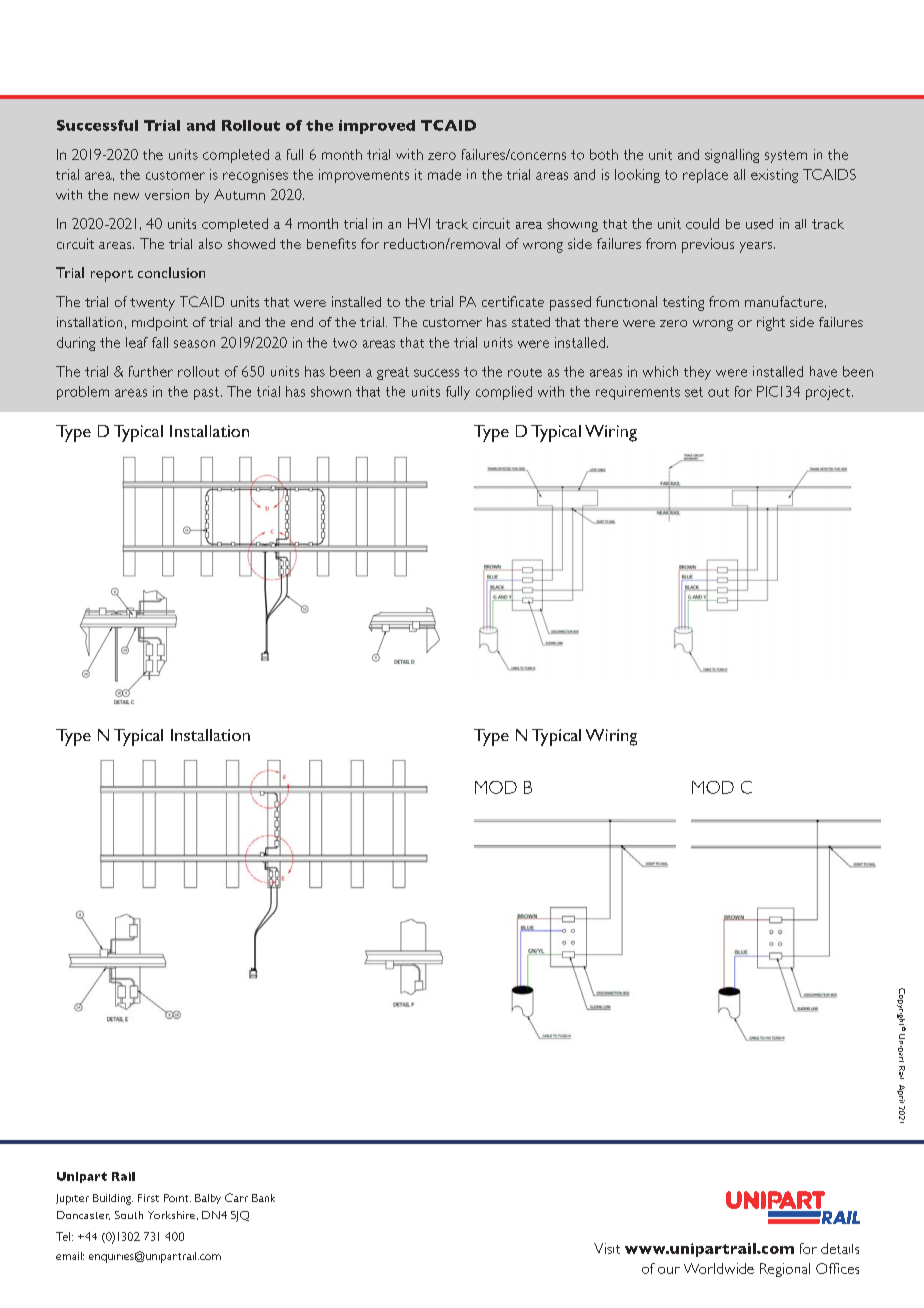 The width and height of the screenshot is (924, 1308). Describe the element at coordinates (167, 194) in the screenshot. I see `version` at that location.
